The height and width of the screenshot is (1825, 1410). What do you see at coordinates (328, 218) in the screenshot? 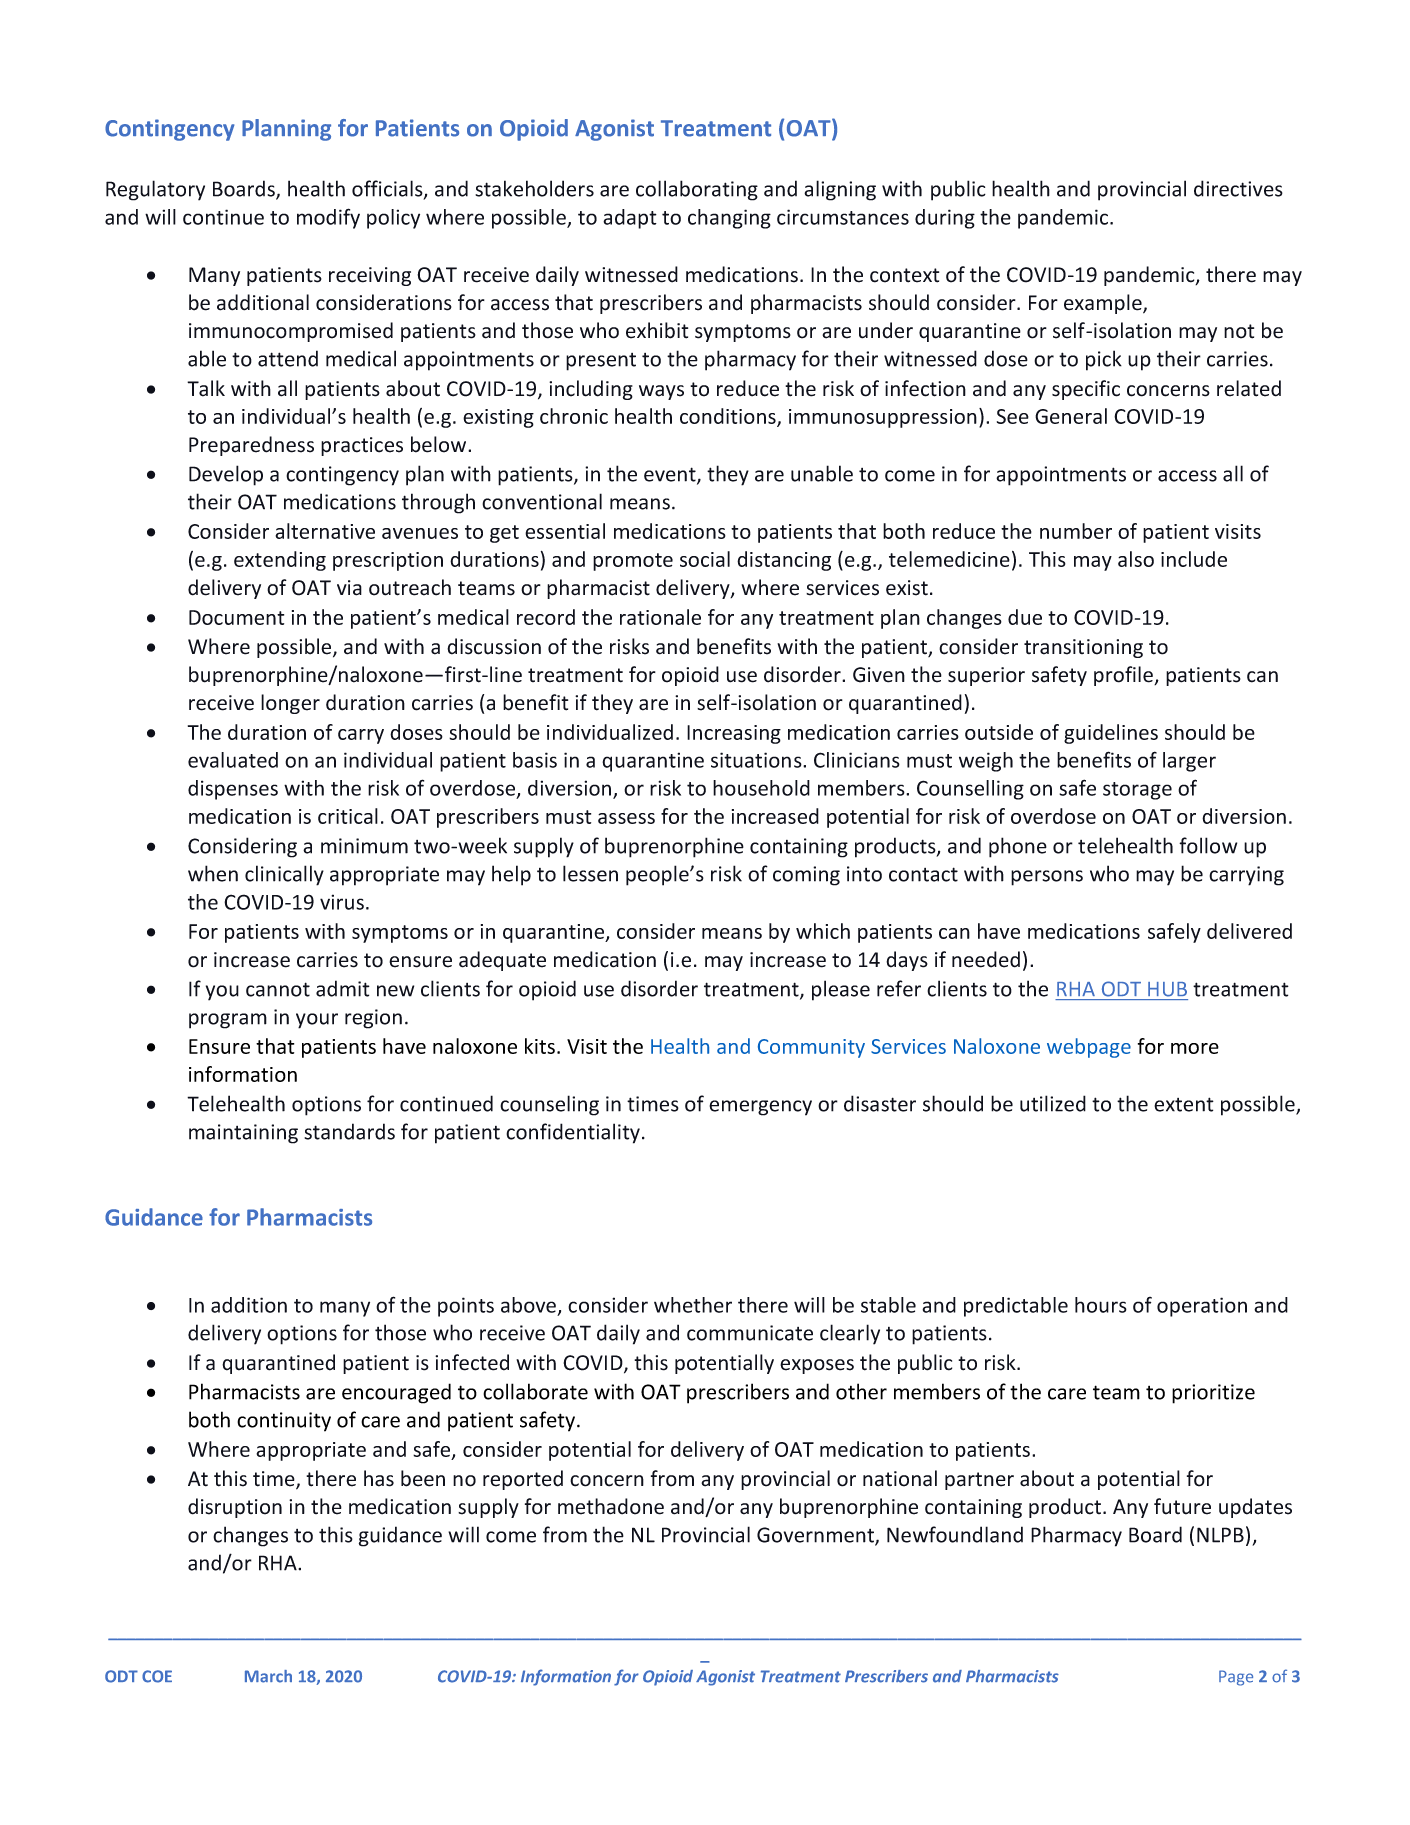
I see `modify` at bounding box center [328, 218].
